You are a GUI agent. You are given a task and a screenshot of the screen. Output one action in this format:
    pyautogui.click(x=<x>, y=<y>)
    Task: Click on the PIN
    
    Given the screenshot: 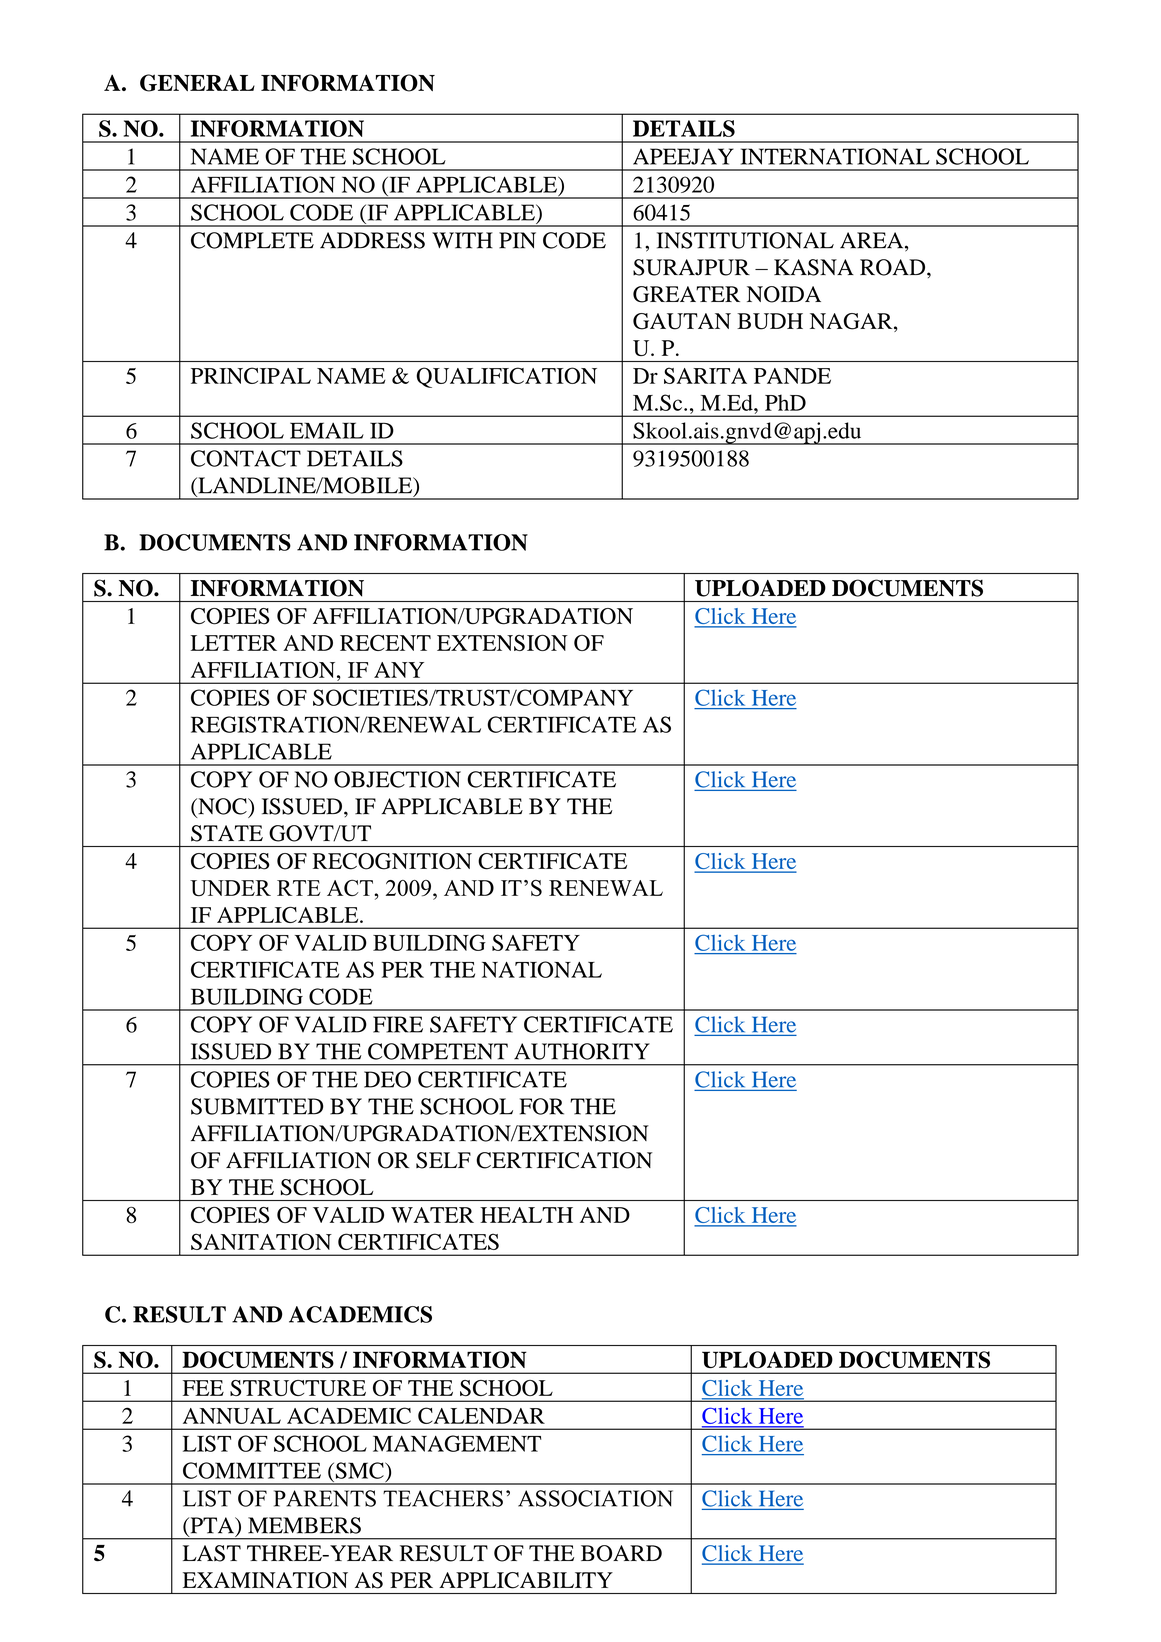 What is the action you would take?
    pyautogui.click(x=517, y=240)
